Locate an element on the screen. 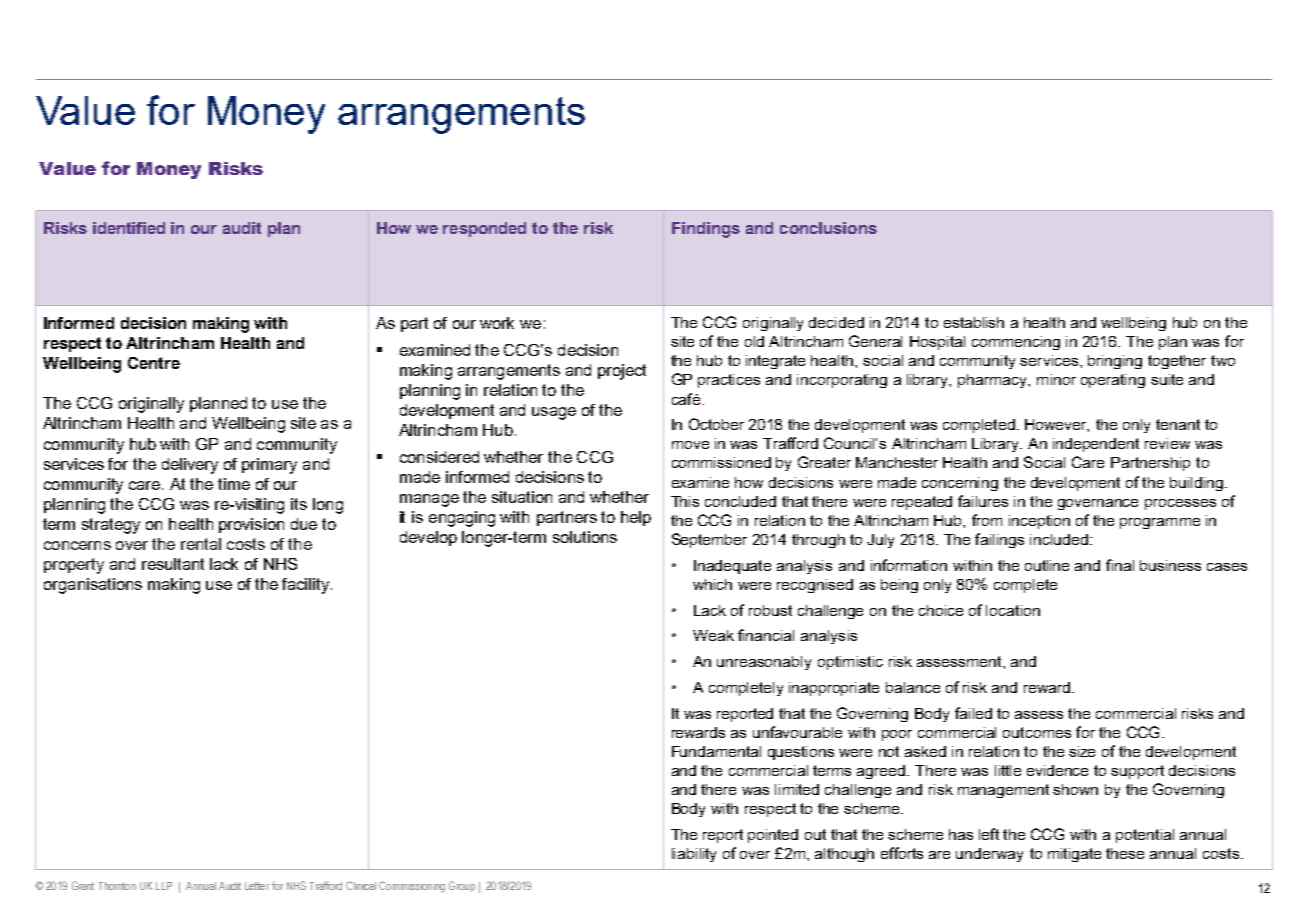 Image resolution: width=1308 pixels, height=924 pixels. conclusions is located at coordinates (828, 228).
